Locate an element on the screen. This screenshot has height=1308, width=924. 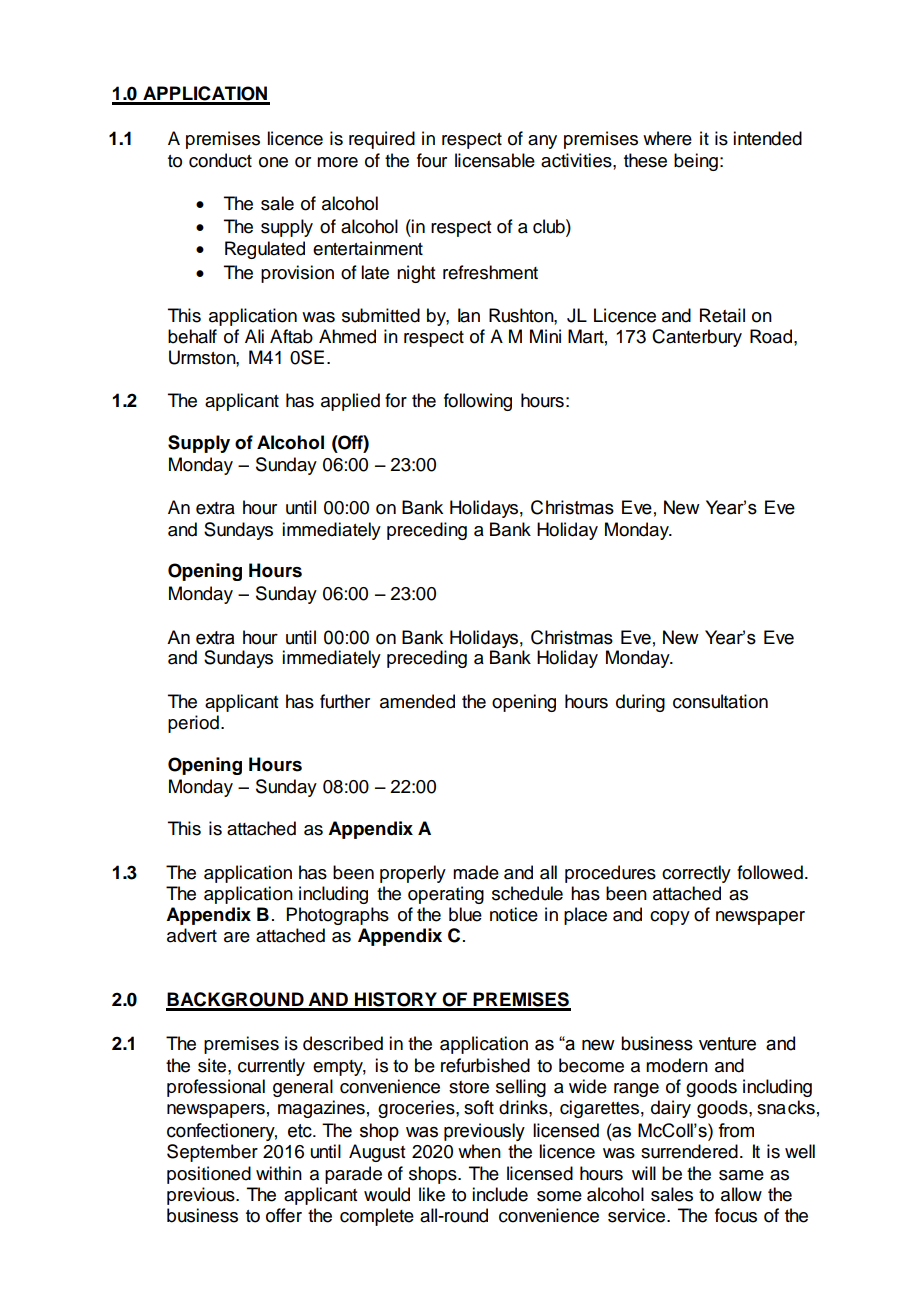
being is located at coordinates (696, 162).
